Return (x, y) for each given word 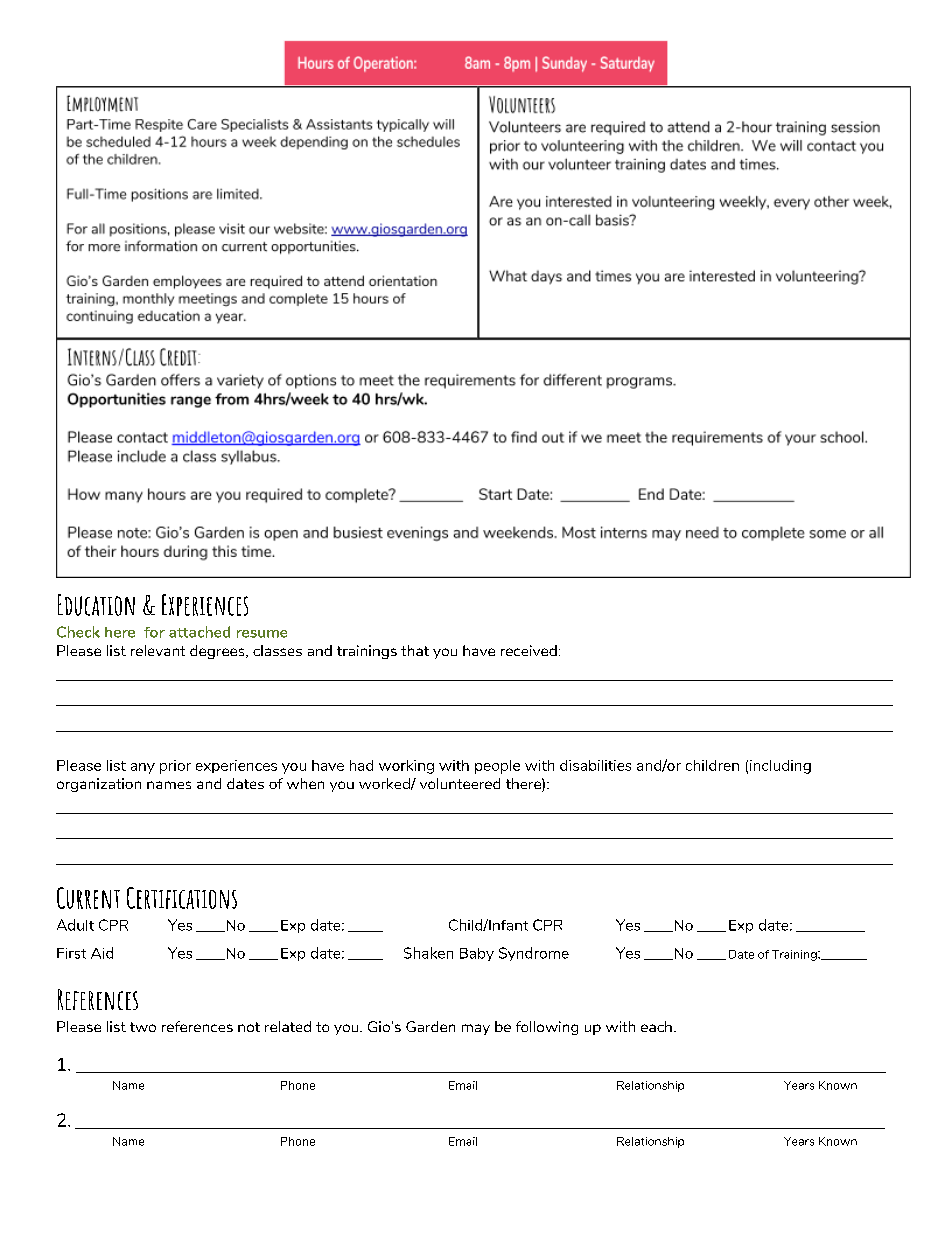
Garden (430, 1026)
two (143, 1027)
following (547, 1028)
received (529, 650)
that (415, 650)
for (154, 632)
